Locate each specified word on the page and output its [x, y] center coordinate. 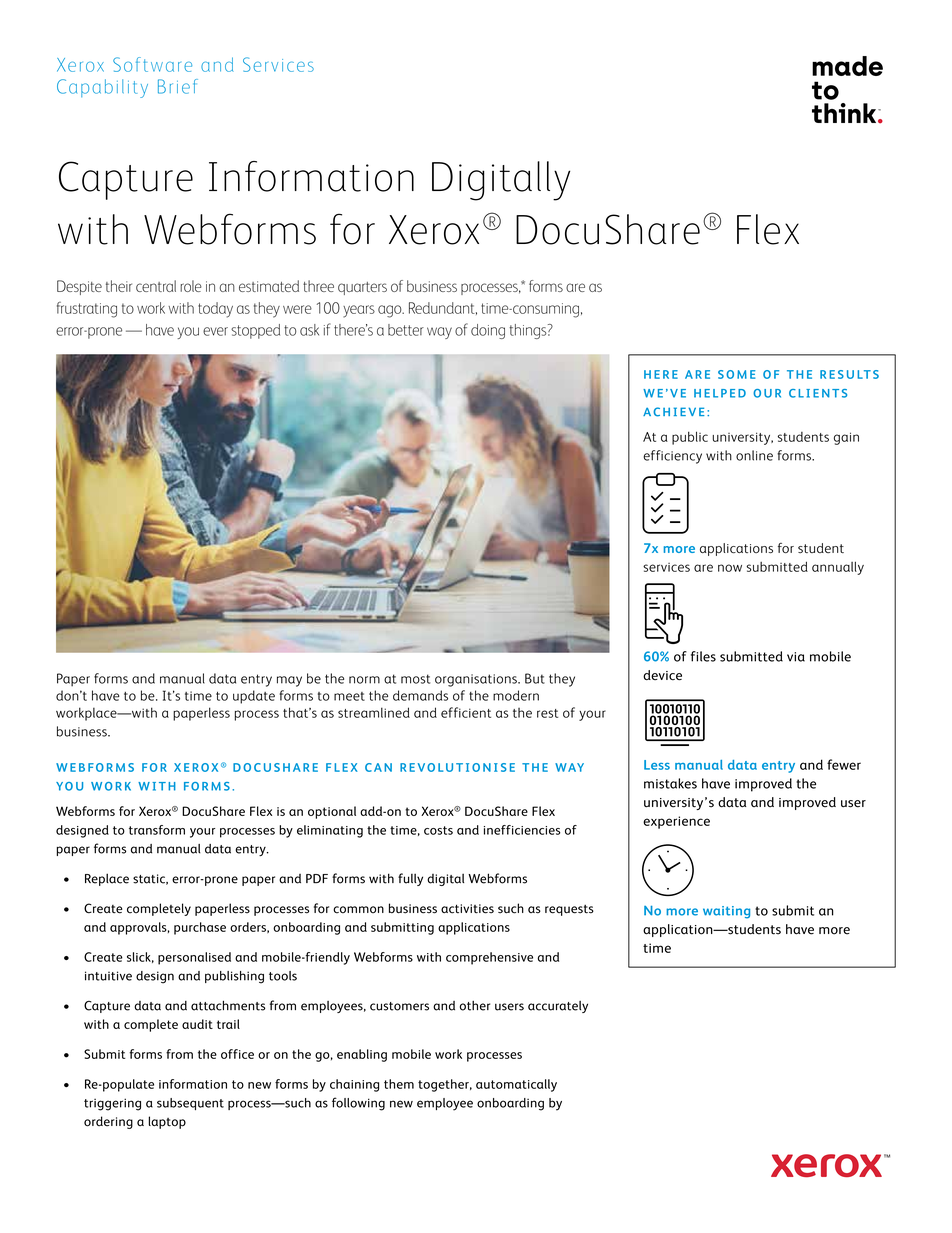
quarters [362, 288]
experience [676, 822]
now [730, 568]
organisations [477, 680]
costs [438, 830]
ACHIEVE [674, 412]
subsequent [190, 1104]
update [254, 697]
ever [215, 331]
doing [488, 331]
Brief [178, 86]
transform [157, 830]
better [406, 330]
